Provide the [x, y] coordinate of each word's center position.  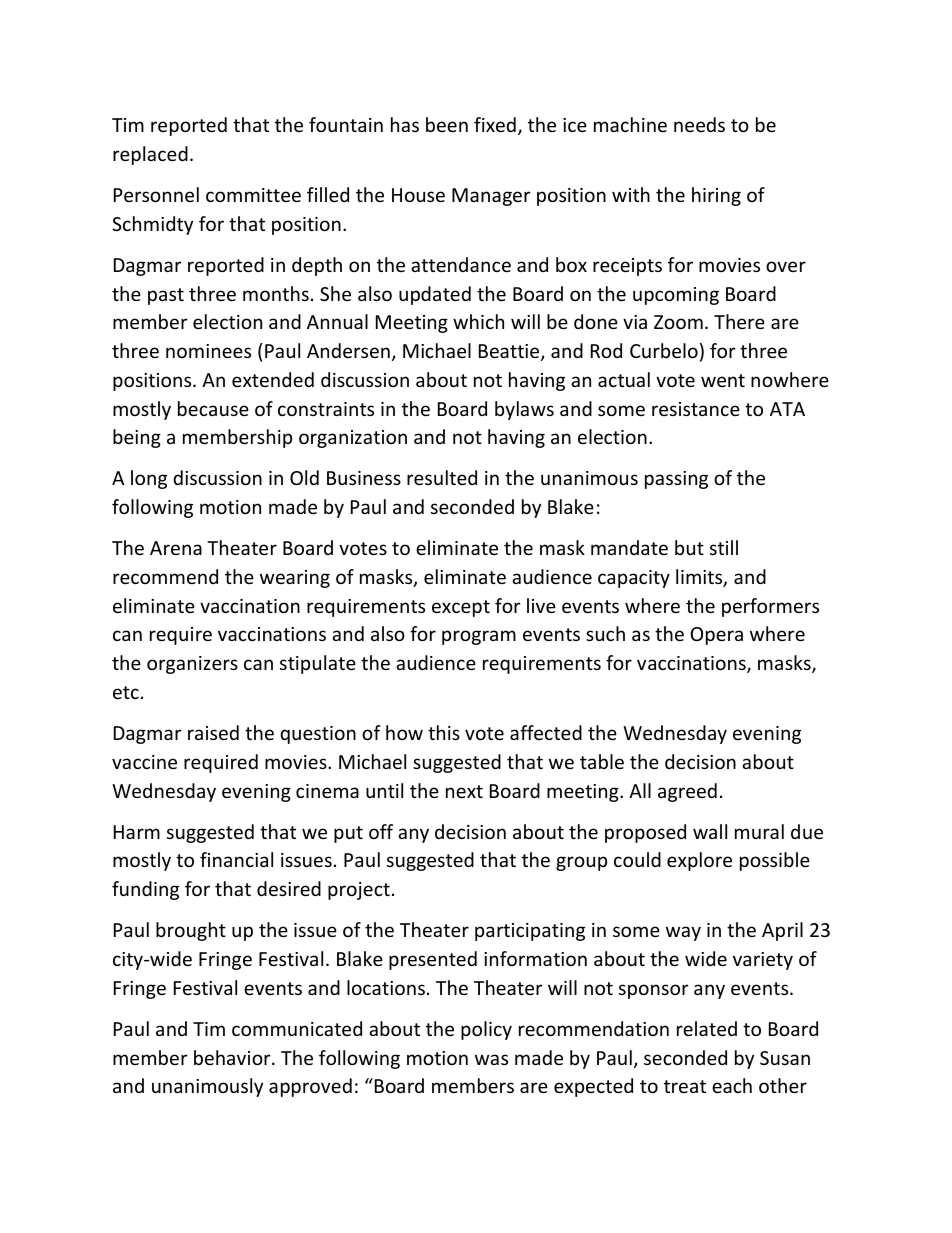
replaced [150, 155]
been [447, 124]
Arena [176, 548]
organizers [192, 665]
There [739, 321]
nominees [208, 351]
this [444, 732]
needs [699, 124]
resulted [442, 477]
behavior [233, 1057]
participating [530, 932]
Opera [717, 636]
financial [236, 859]
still [724, 547]
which [478, 321]
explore [699, 861]
